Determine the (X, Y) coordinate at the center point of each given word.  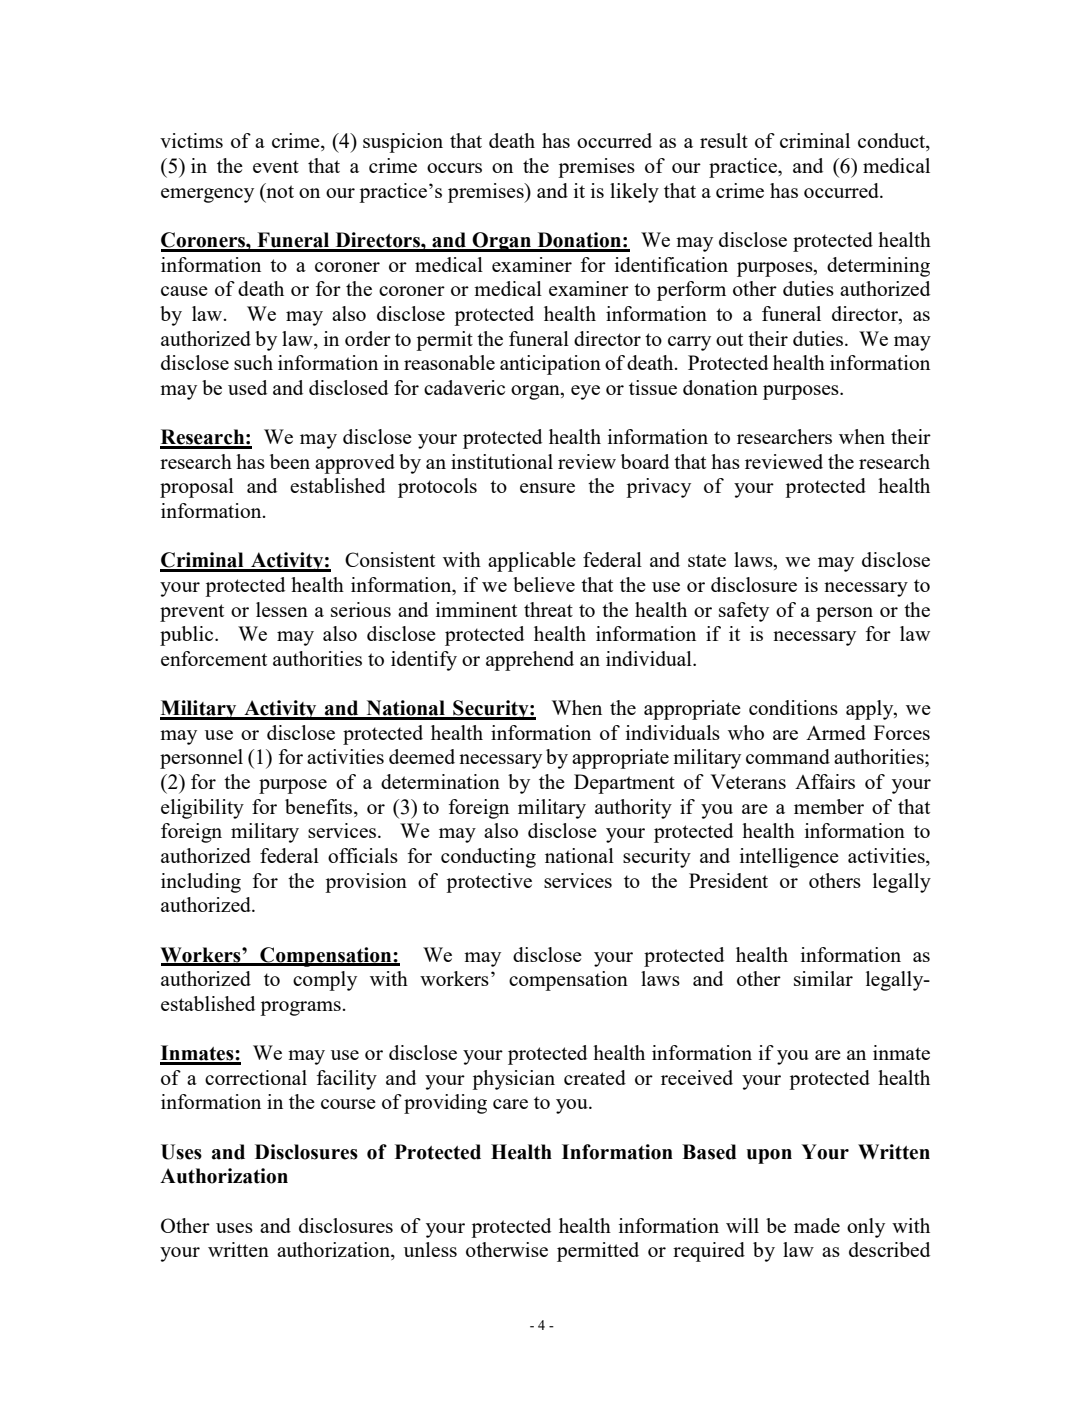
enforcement (214, 658)
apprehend (530, 661)
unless (430, 1249)
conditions (793, 707)
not (279, 190)
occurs (454, 168)
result (724, 140)
